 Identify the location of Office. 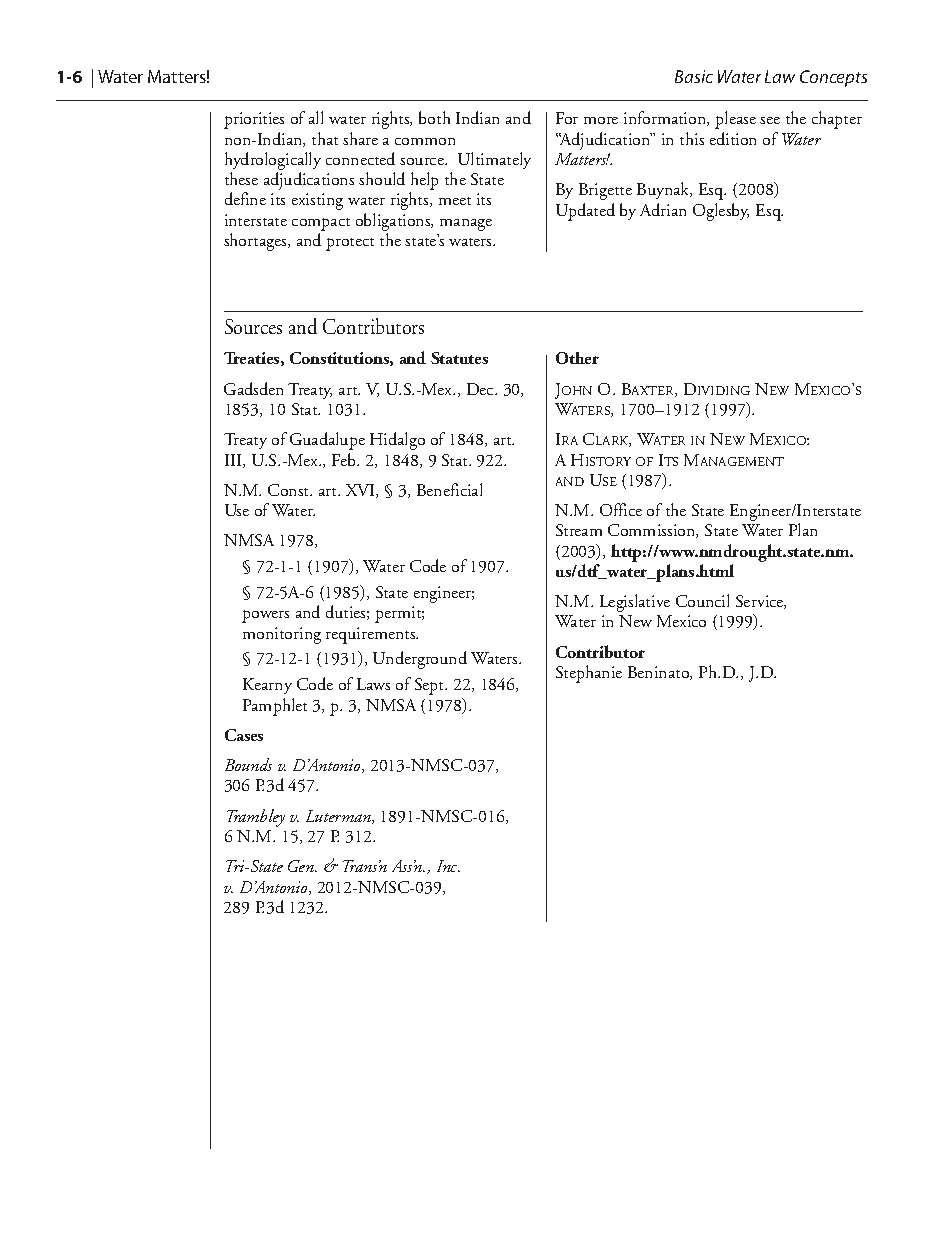
(621, 509).
